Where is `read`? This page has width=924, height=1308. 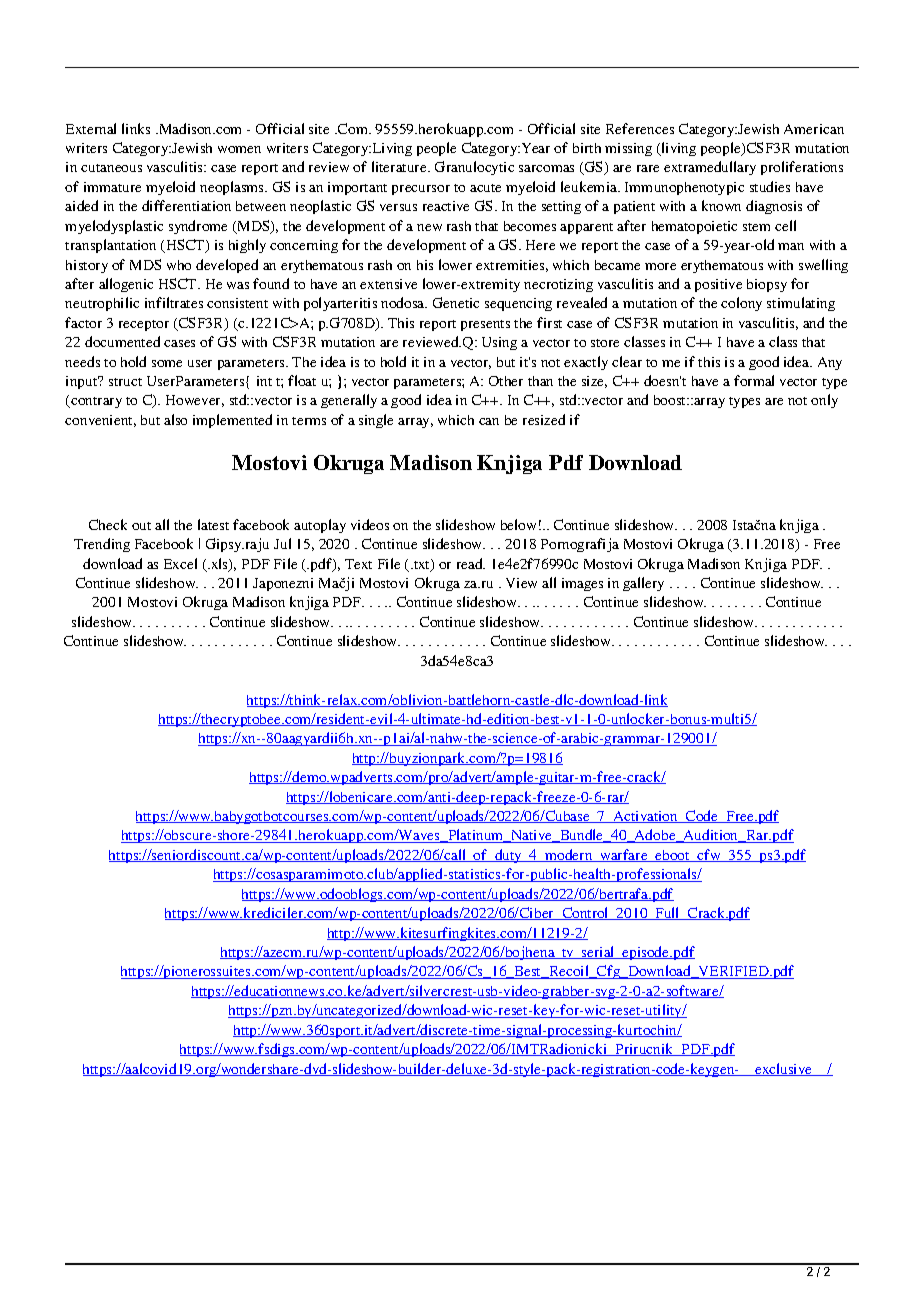 read is located at coordinates (471, 563).
